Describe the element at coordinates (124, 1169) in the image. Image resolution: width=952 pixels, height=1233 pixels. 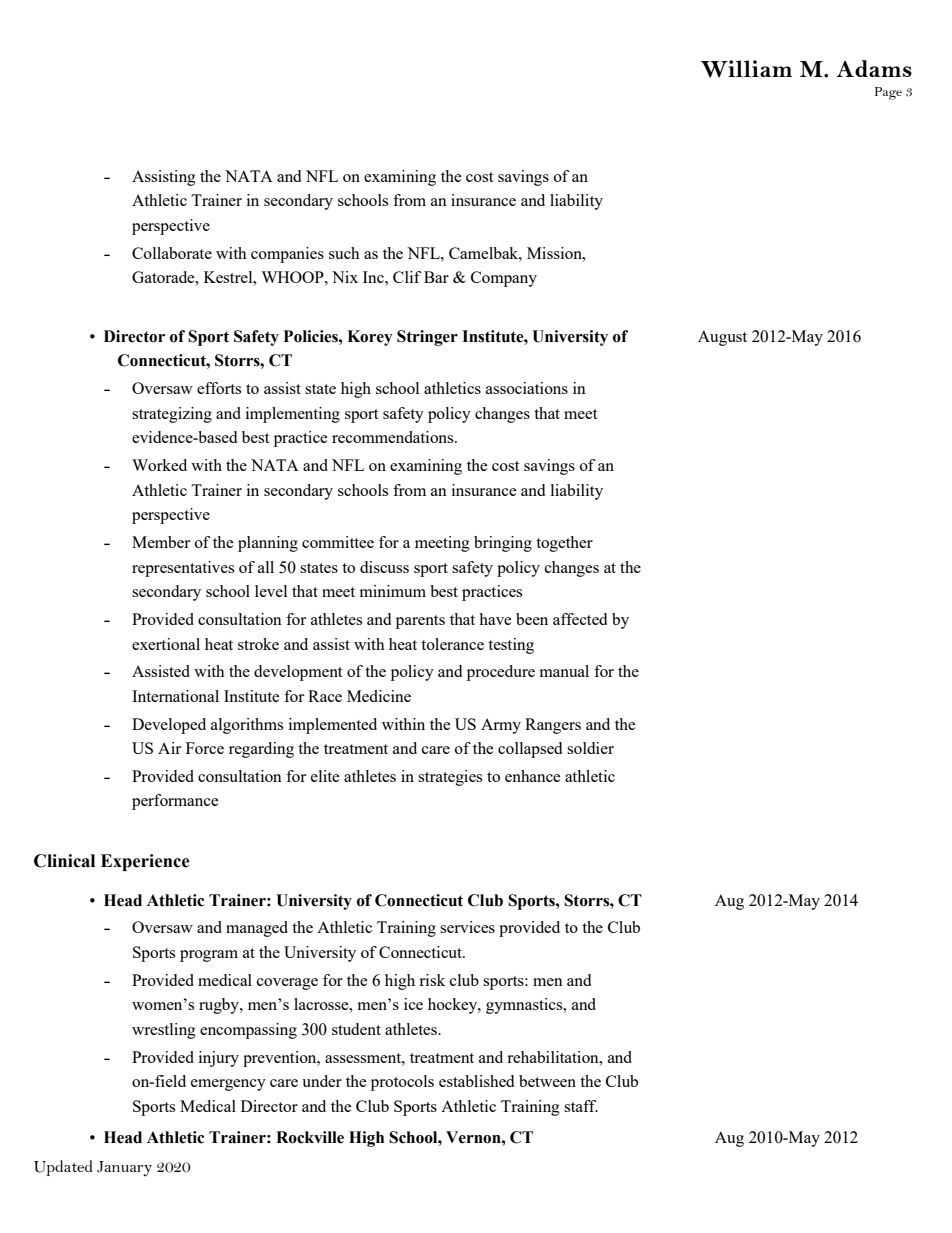
I see `January` at that location.
